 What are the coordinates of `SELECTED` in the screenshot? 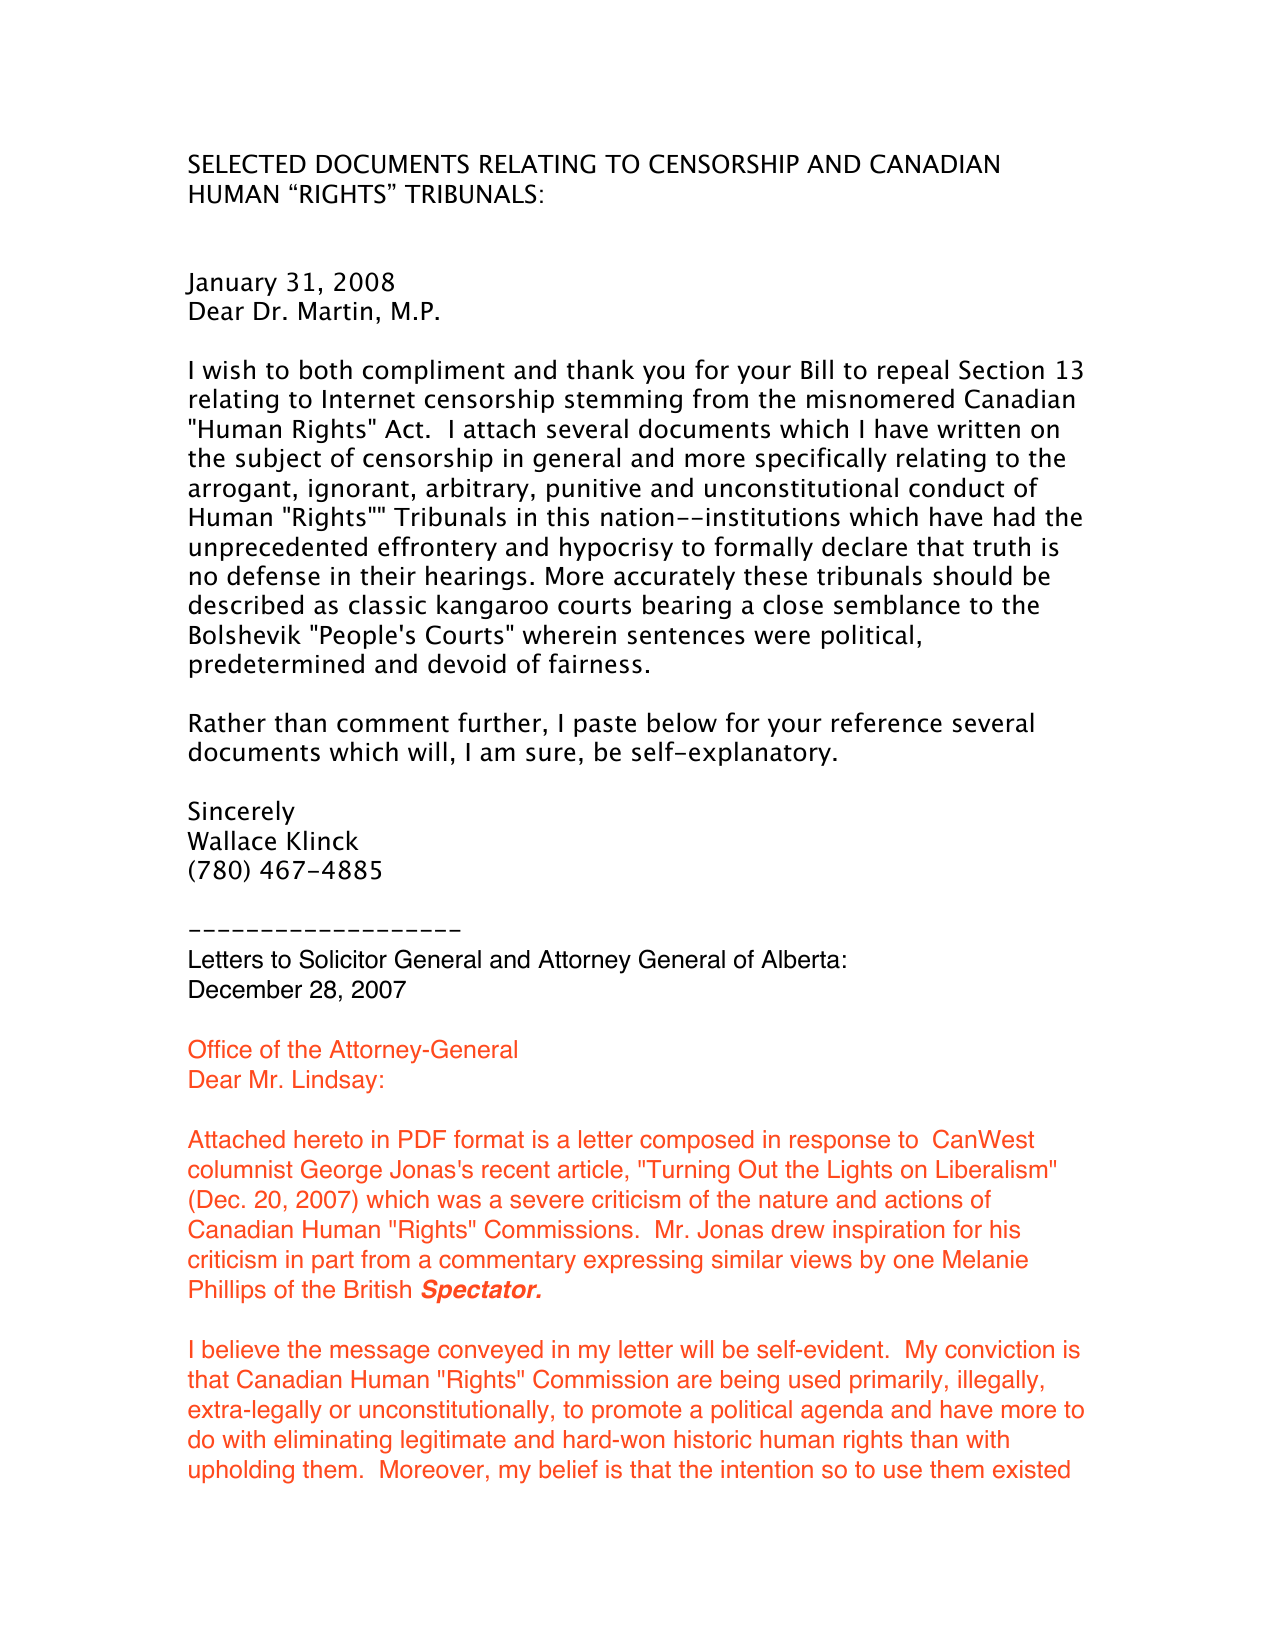 It's located at (247, 164).
